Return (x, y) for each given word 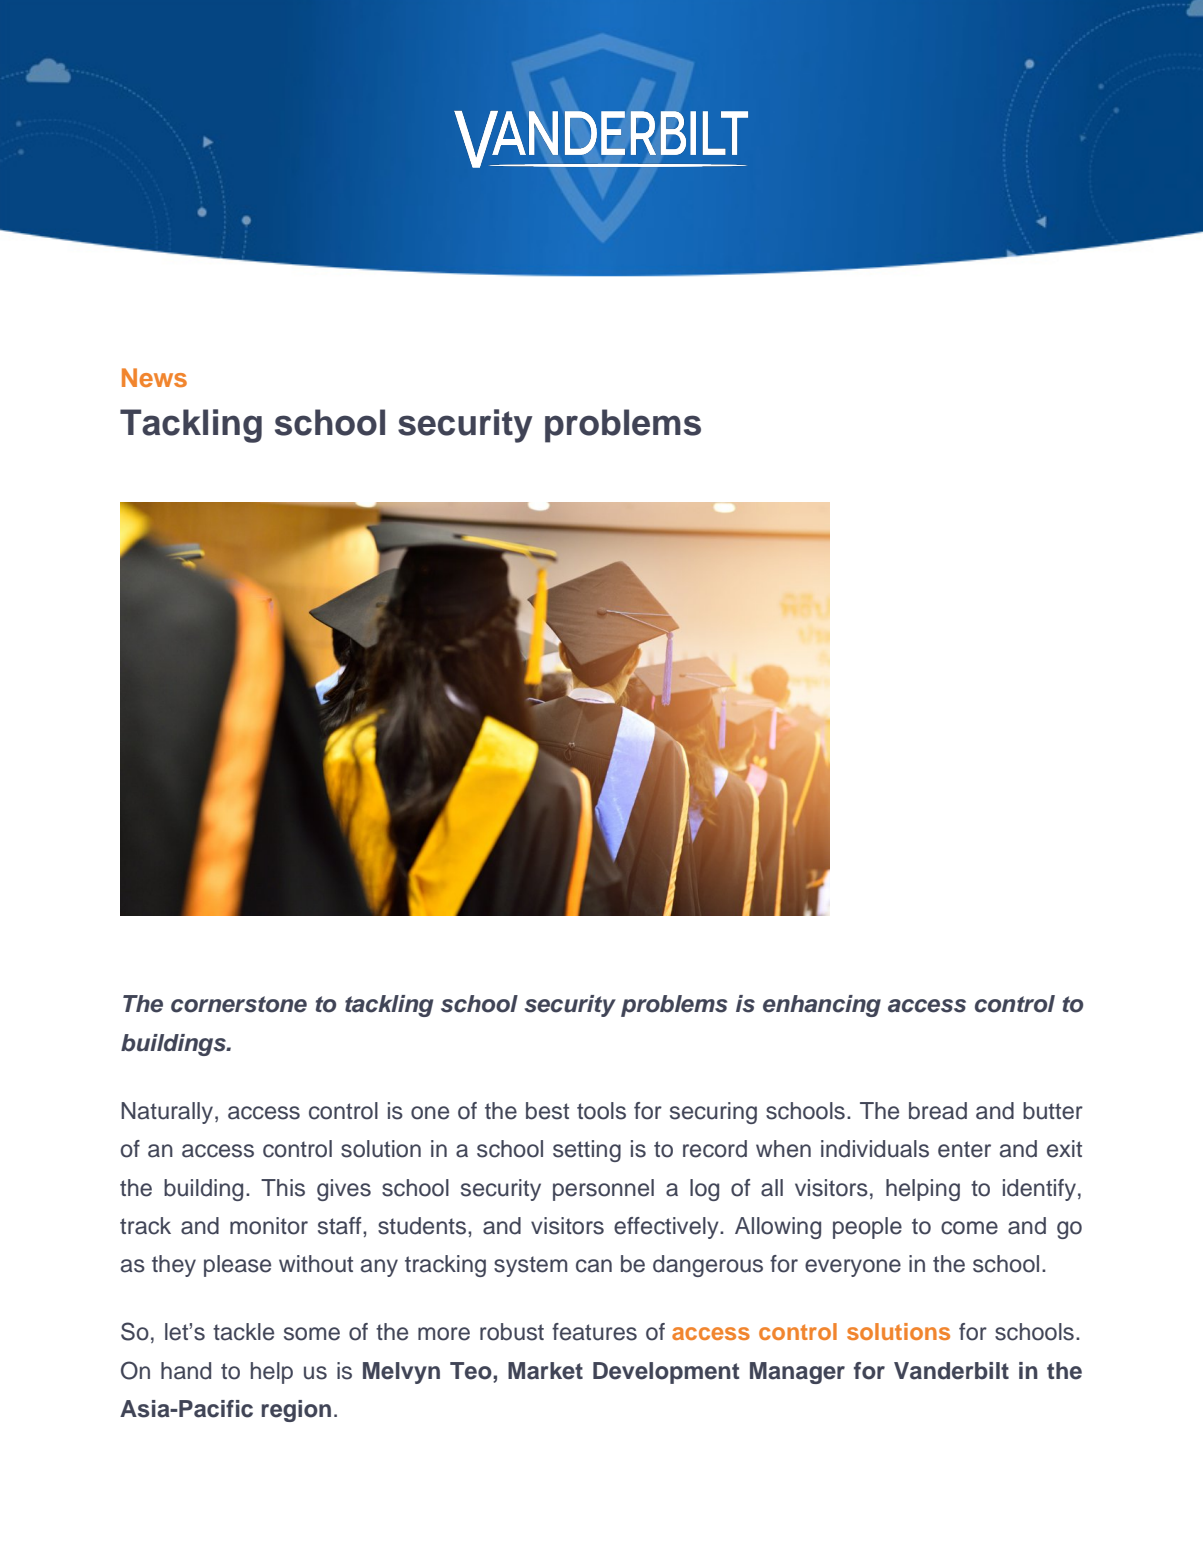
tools (601, 1111)
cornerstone (239, 1004)
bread (938, 1111)
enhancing (822, 1006)
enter (964, 1149)
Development (666, 1373)
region (296, 1411)
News (154, 377)
